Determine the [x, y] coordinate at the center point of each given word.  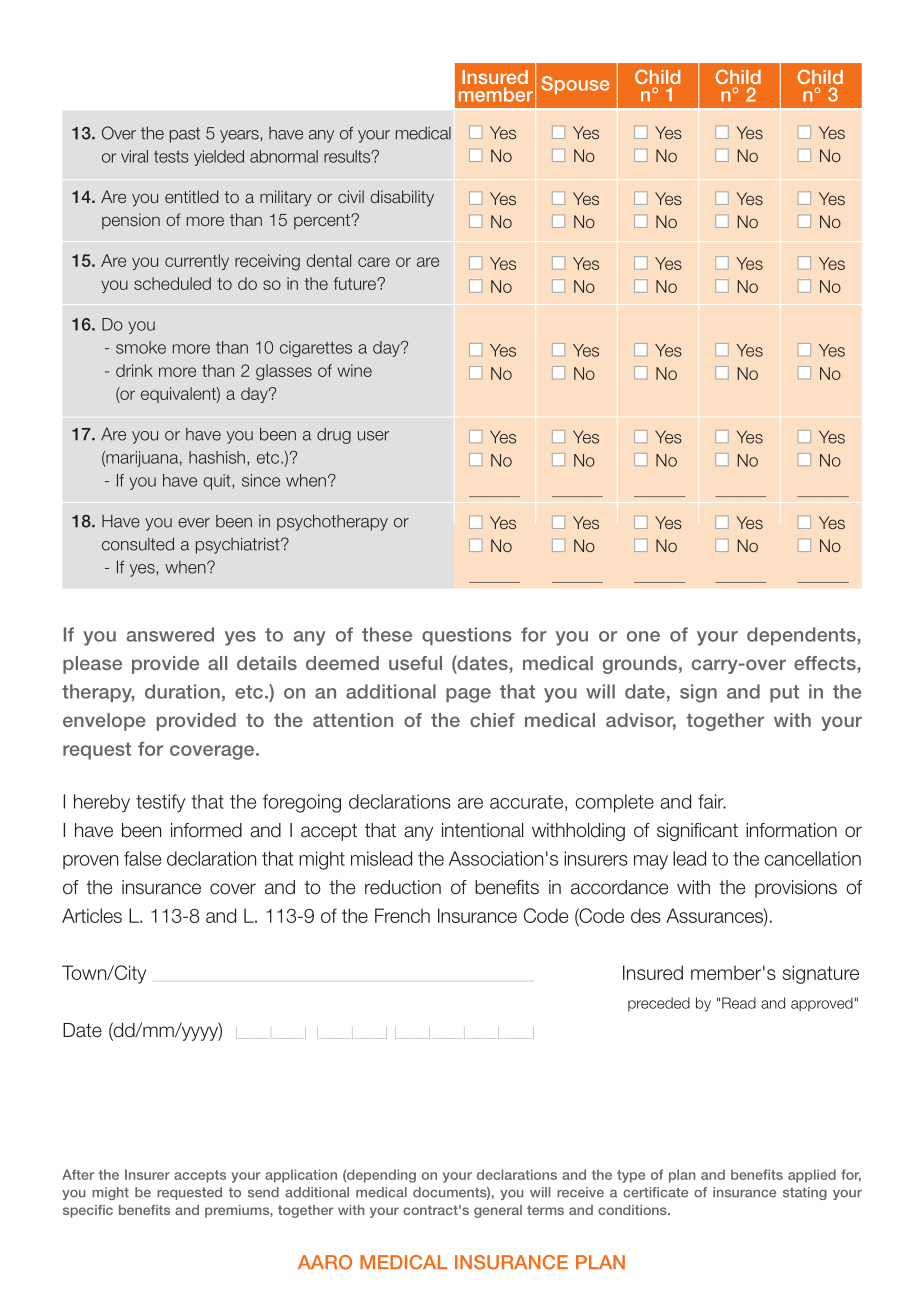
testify [160, 803]
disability [402, 198]
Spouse [575, 85]
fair [712, 801]
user [374, 436]
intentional [482, 830]
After [78, 1174]
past [185, 135]
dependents [802, 636]
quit [218, 482]
